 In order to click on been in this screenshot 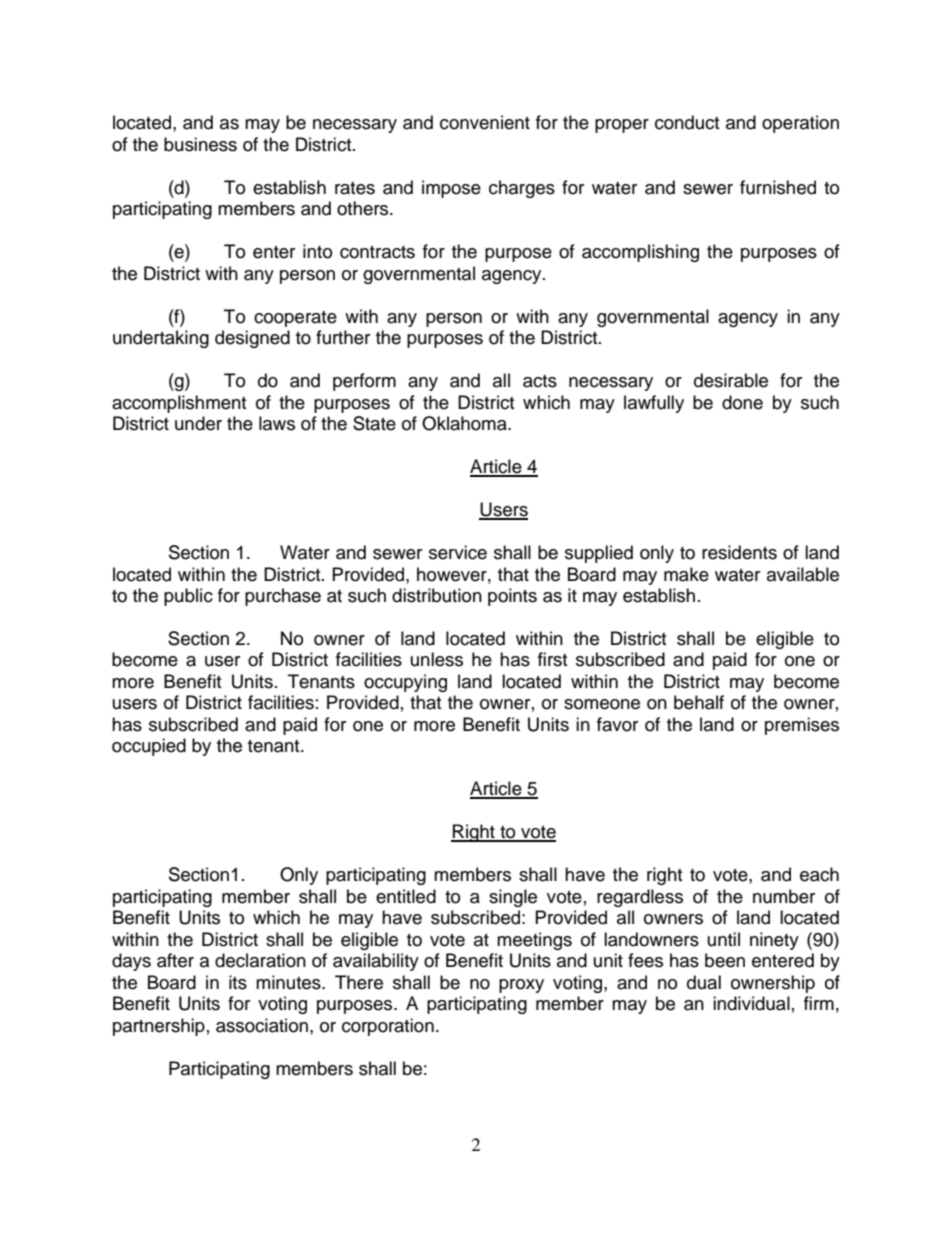, I will do `click(725, 960)`.
